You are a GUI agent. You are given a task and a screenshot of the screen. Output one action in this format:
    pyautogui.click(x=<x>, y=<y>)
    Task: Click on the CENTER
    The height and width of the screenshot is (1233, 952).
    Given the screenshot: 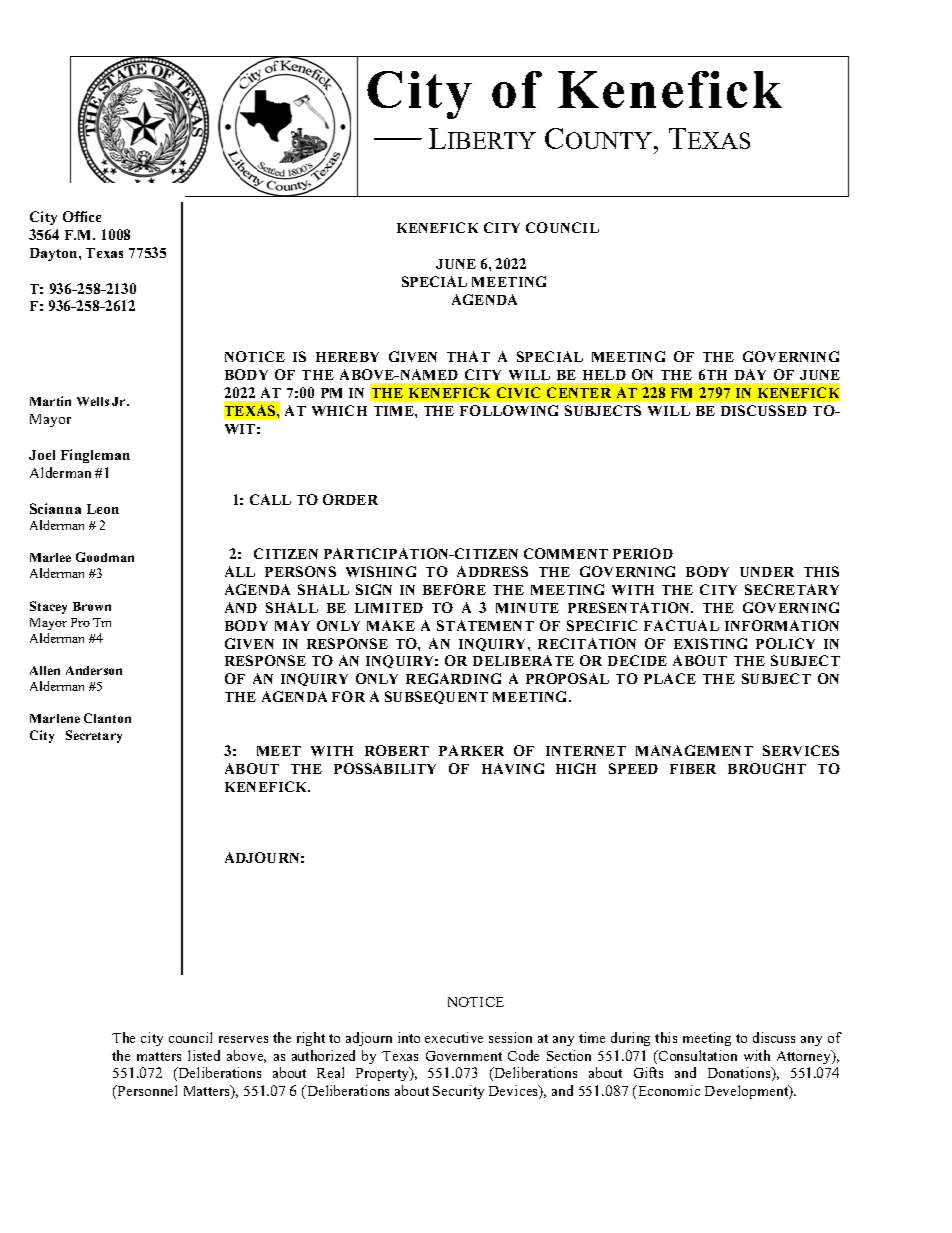 What is the action you would take?
    pyautogui.click(x=579, y=392)
